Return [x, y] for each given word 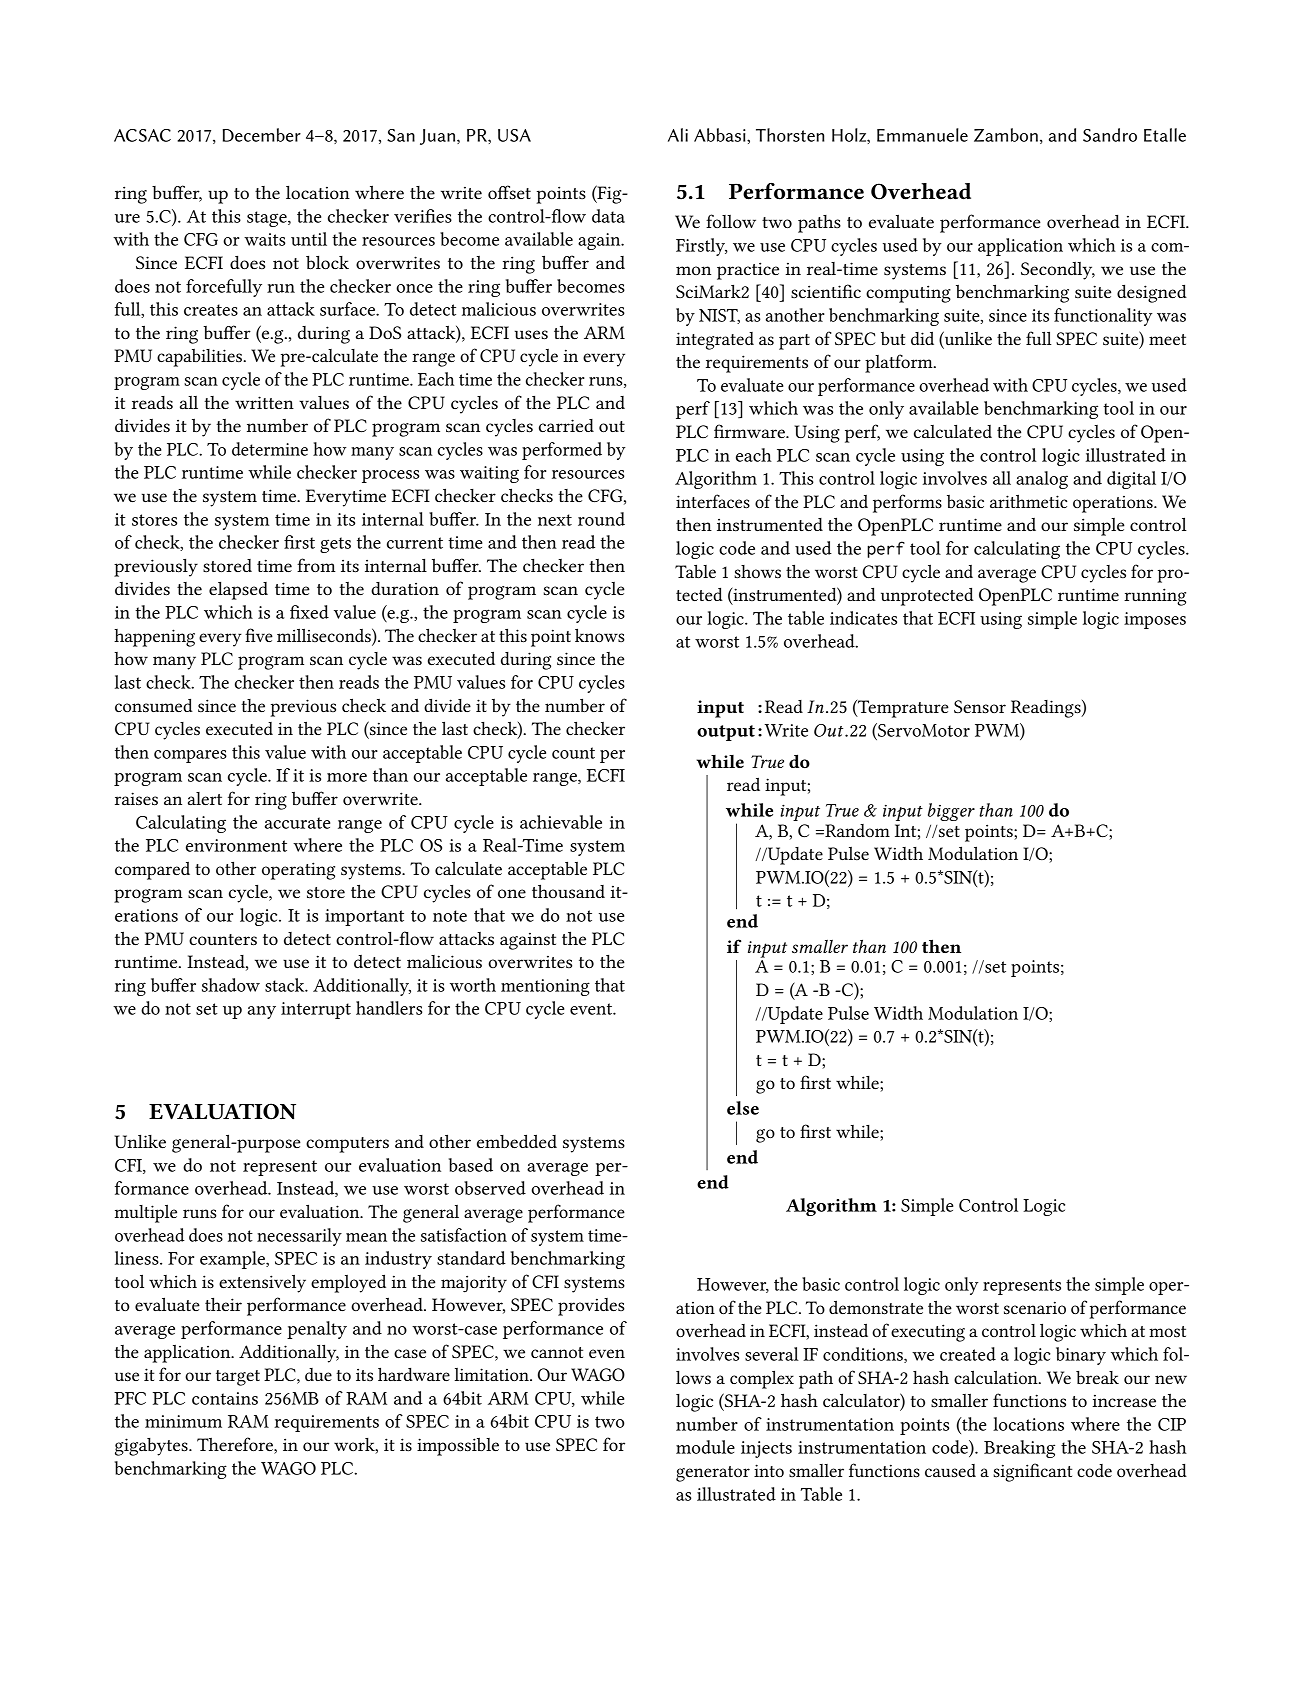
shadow [231, 985]
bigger [951, 812]
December [262, 135]
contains [225, 1398]
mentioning [545, 987]
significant [1032, 1472]
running [1155, 597]
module [705, 1447]
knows [599, 635]
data [608, 216]
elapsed [238, 590]
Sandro [1110, 135]
